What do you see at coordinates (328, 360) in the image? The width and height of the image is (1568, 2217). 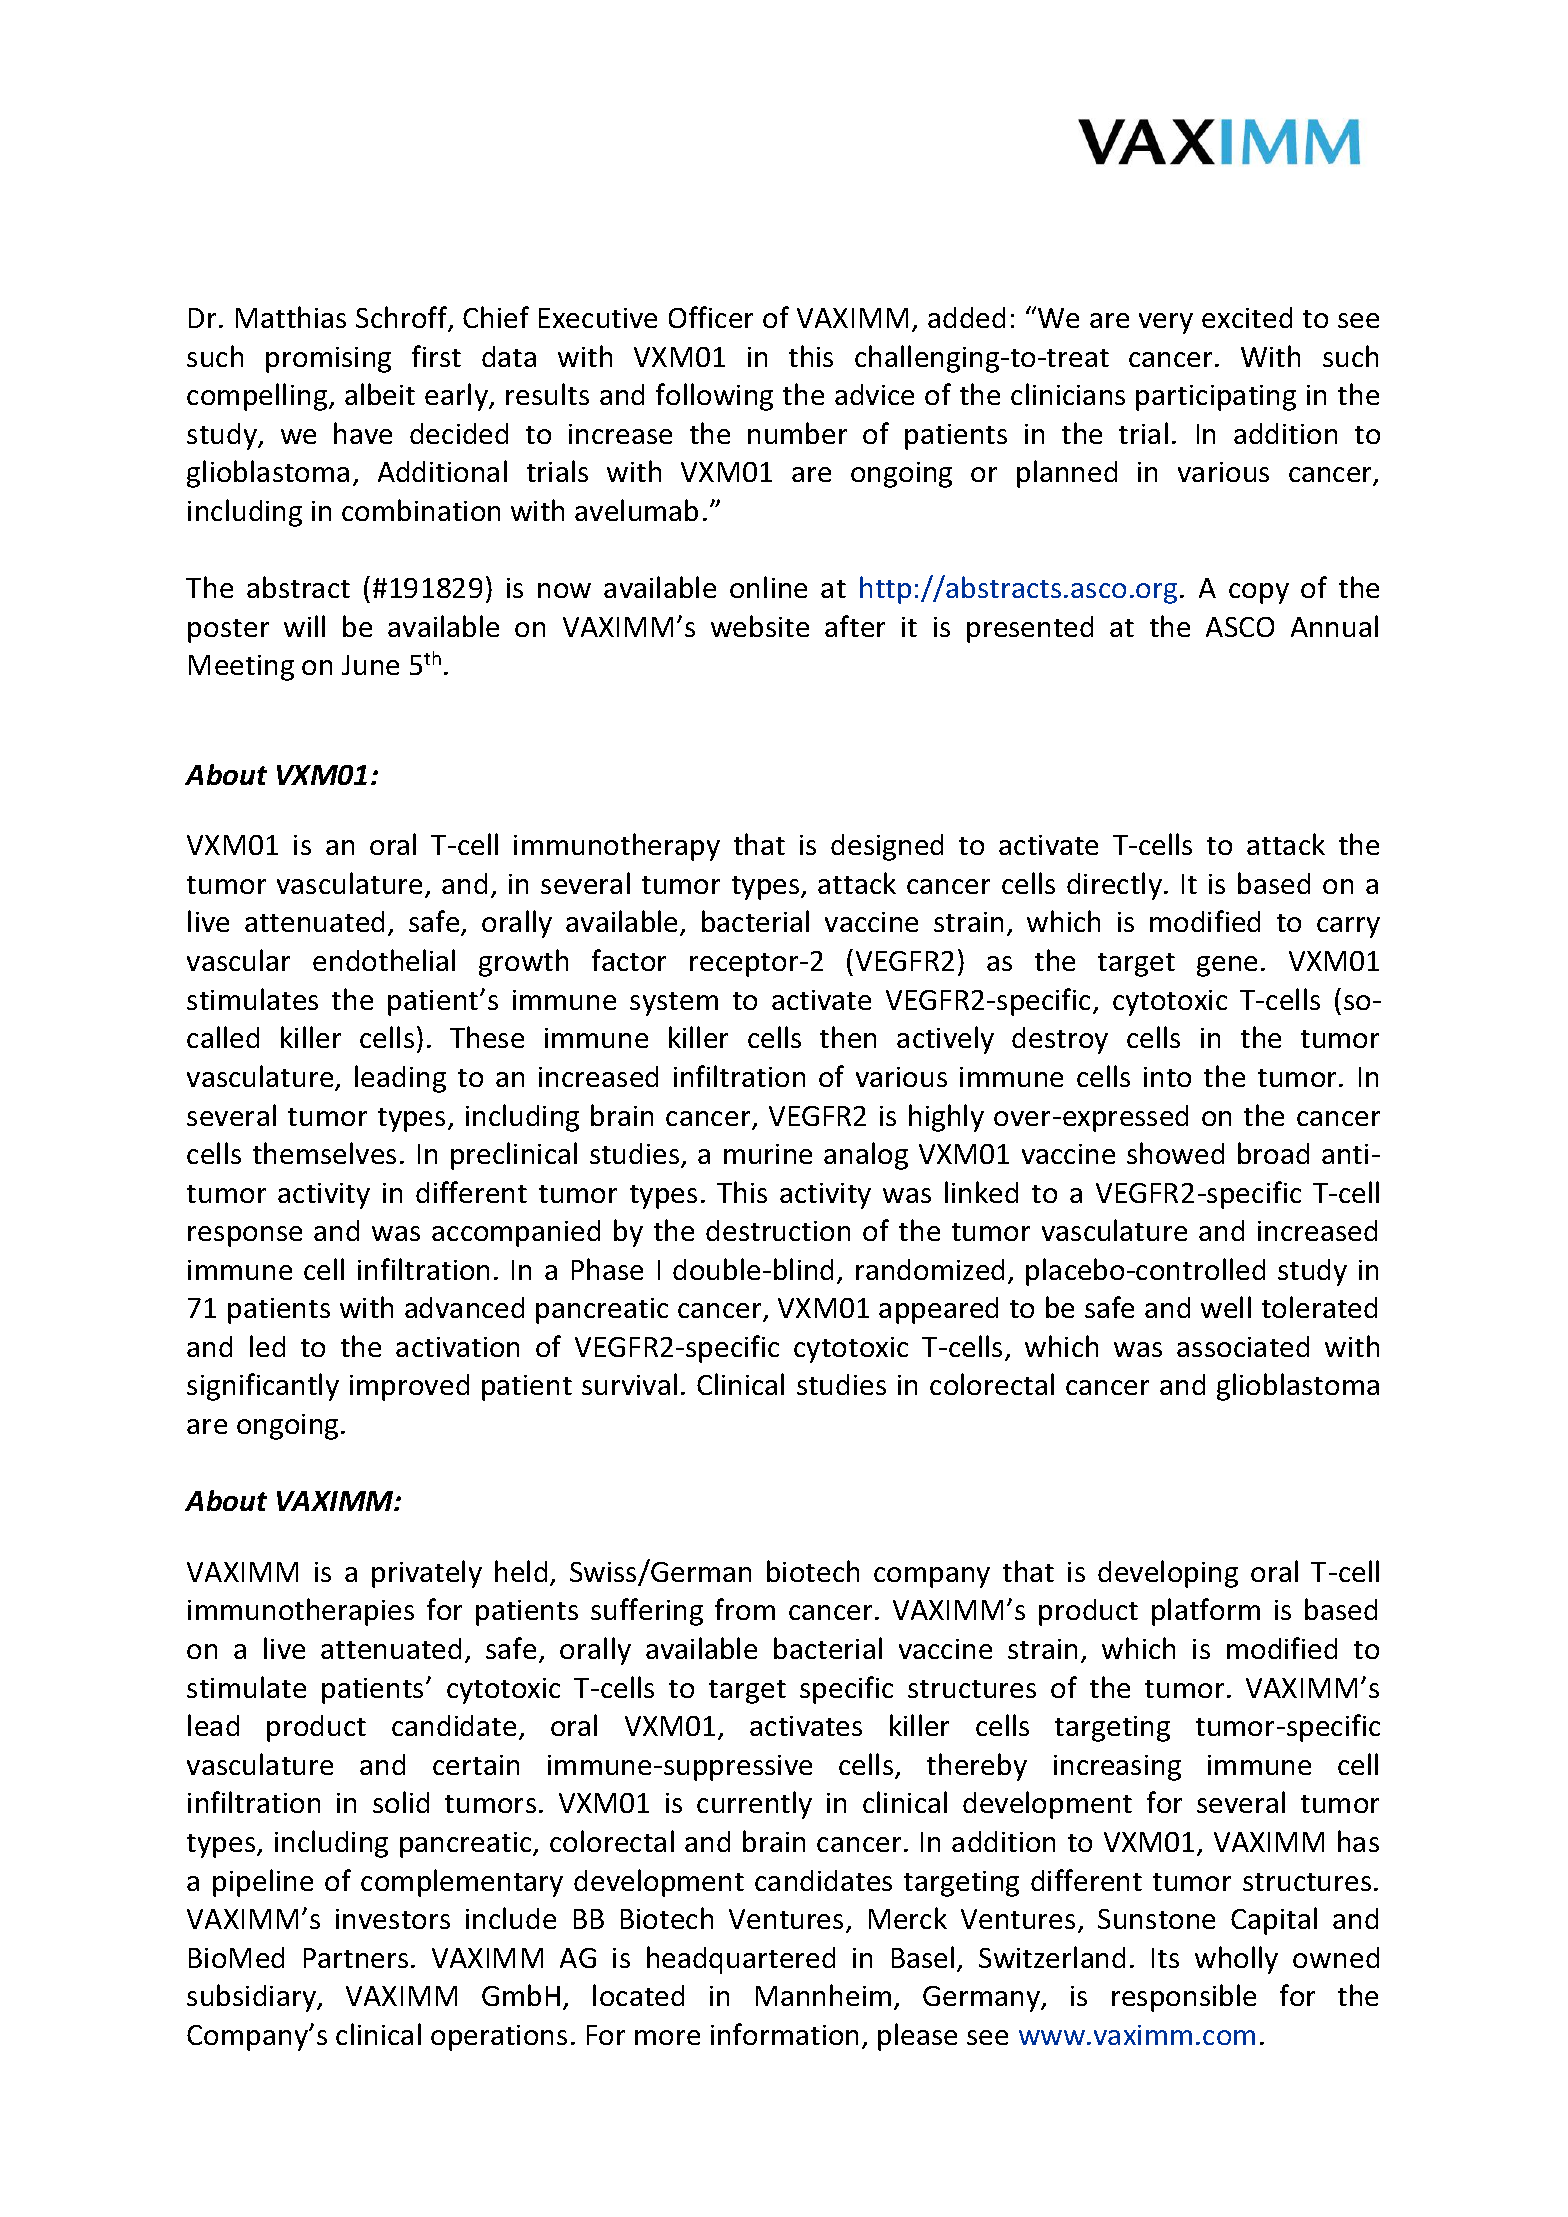 I see `promising` at bounding box center [328, 360].
